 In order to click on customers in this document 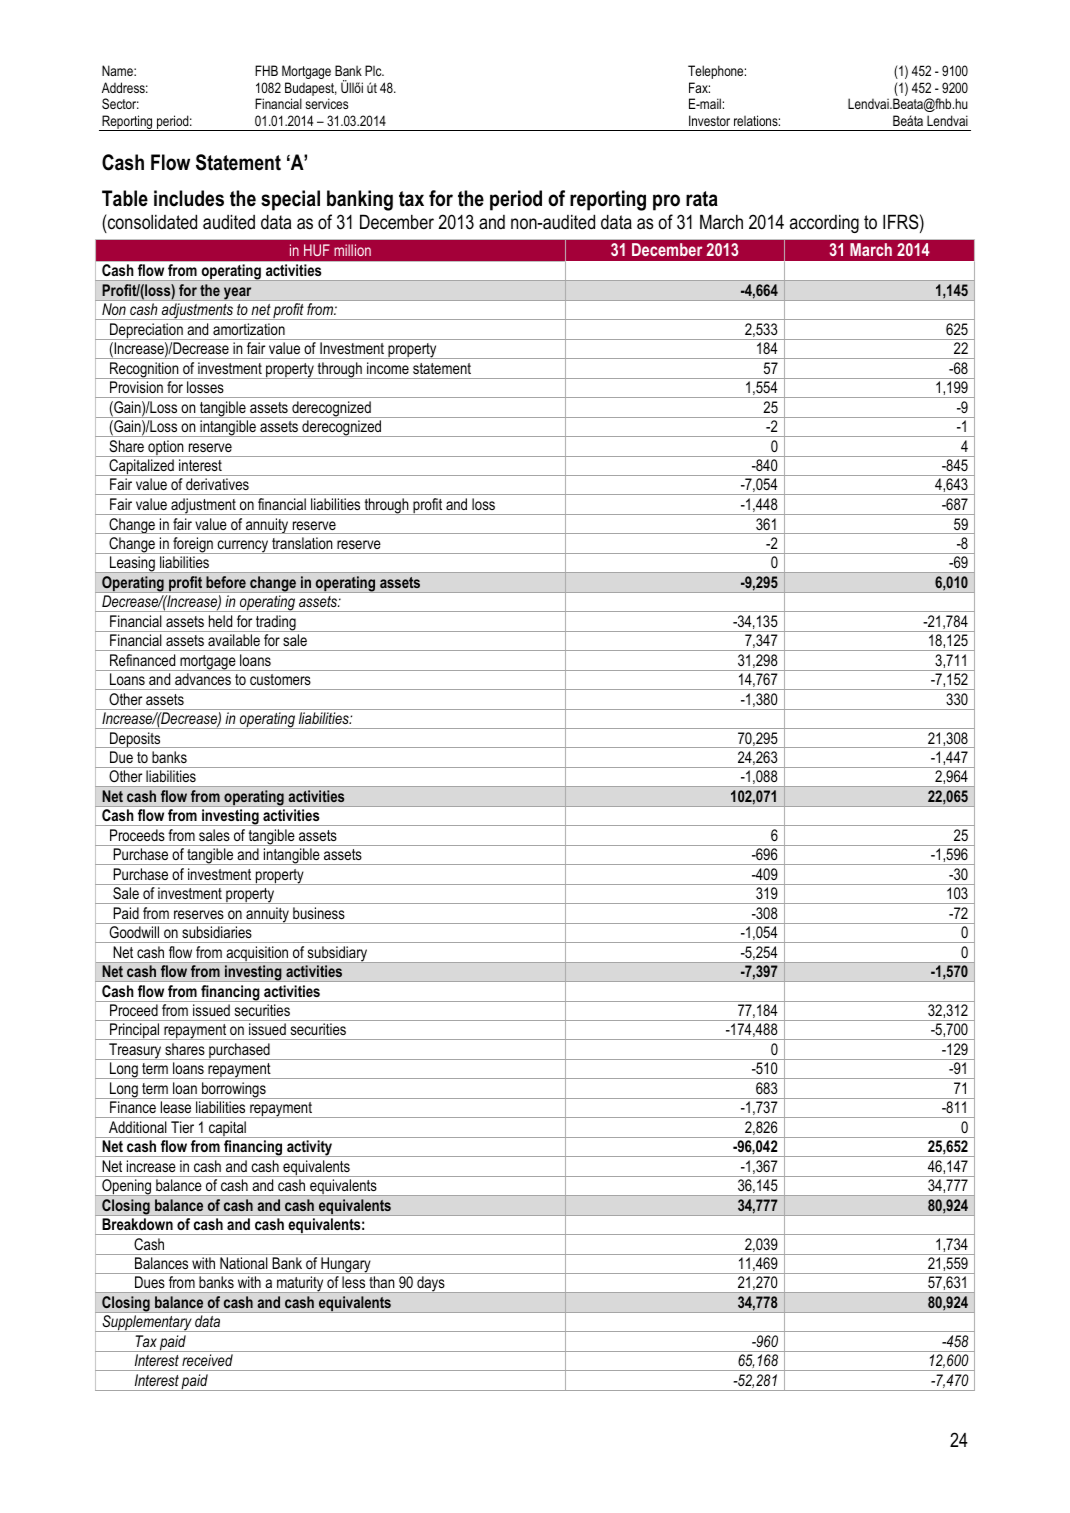, I will do `click(280, 679)`.
